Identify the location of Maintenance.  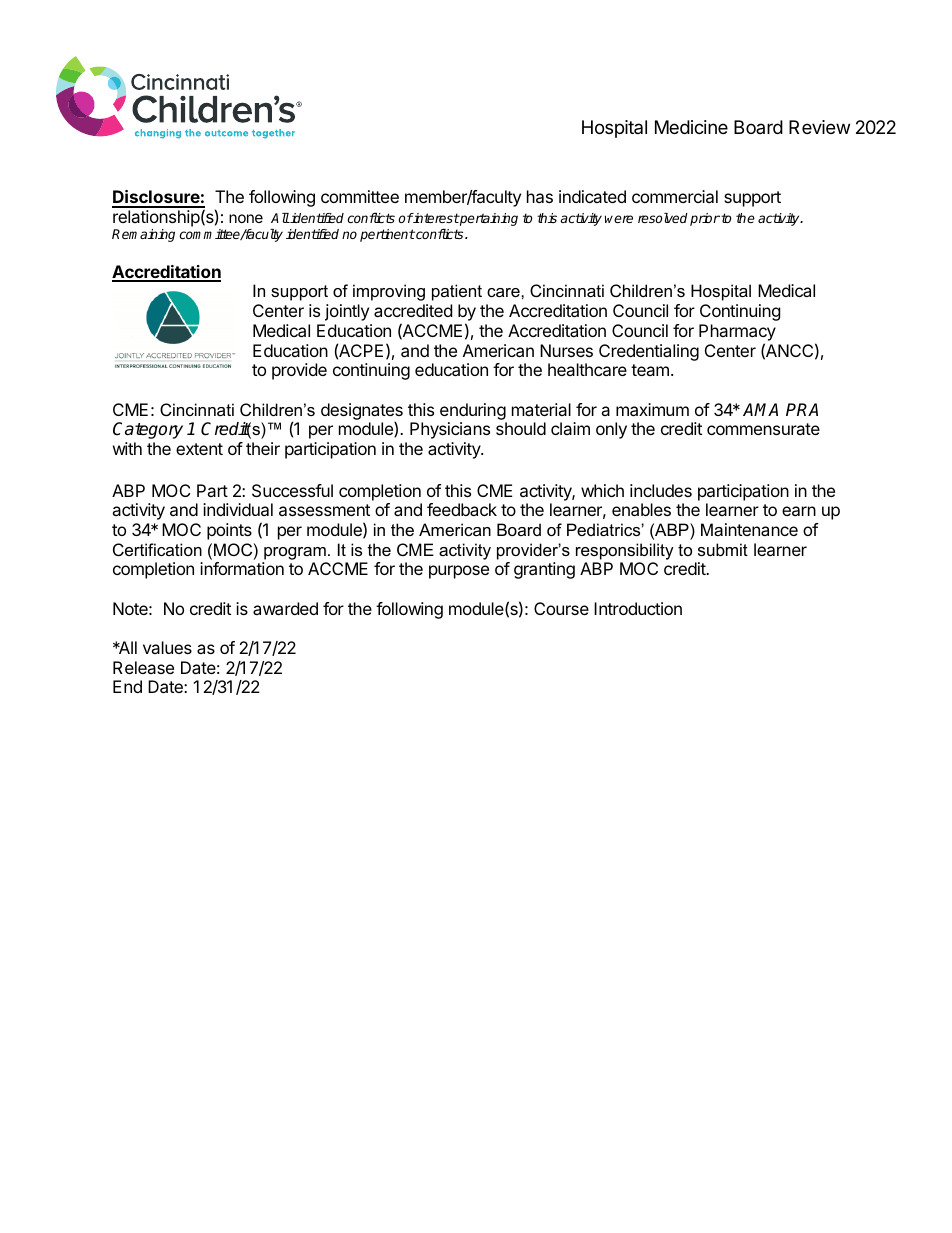
(749, 529).
